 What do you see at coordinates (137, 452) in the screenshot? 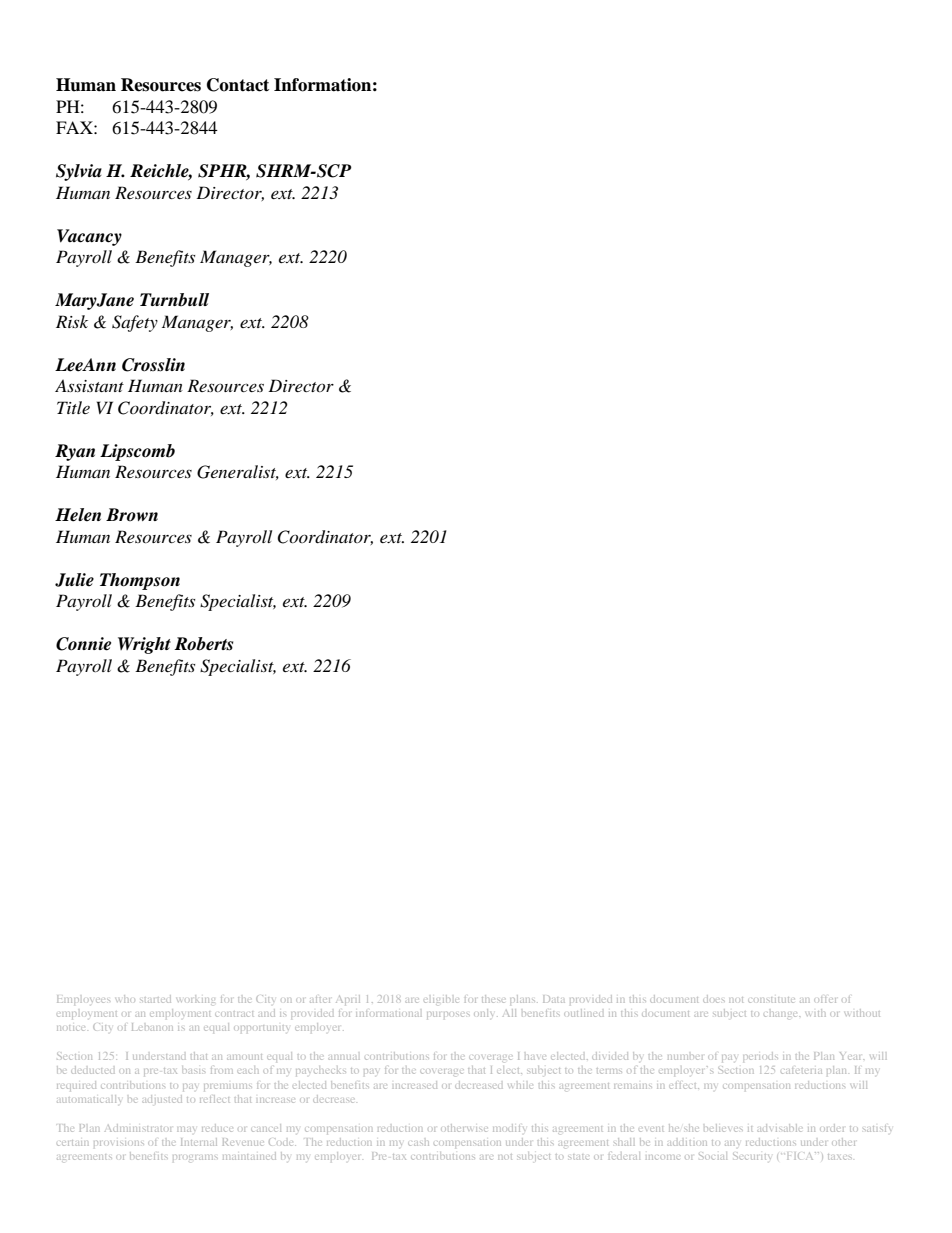
I see `Lipscomb` at bounding box center [137, 452].
